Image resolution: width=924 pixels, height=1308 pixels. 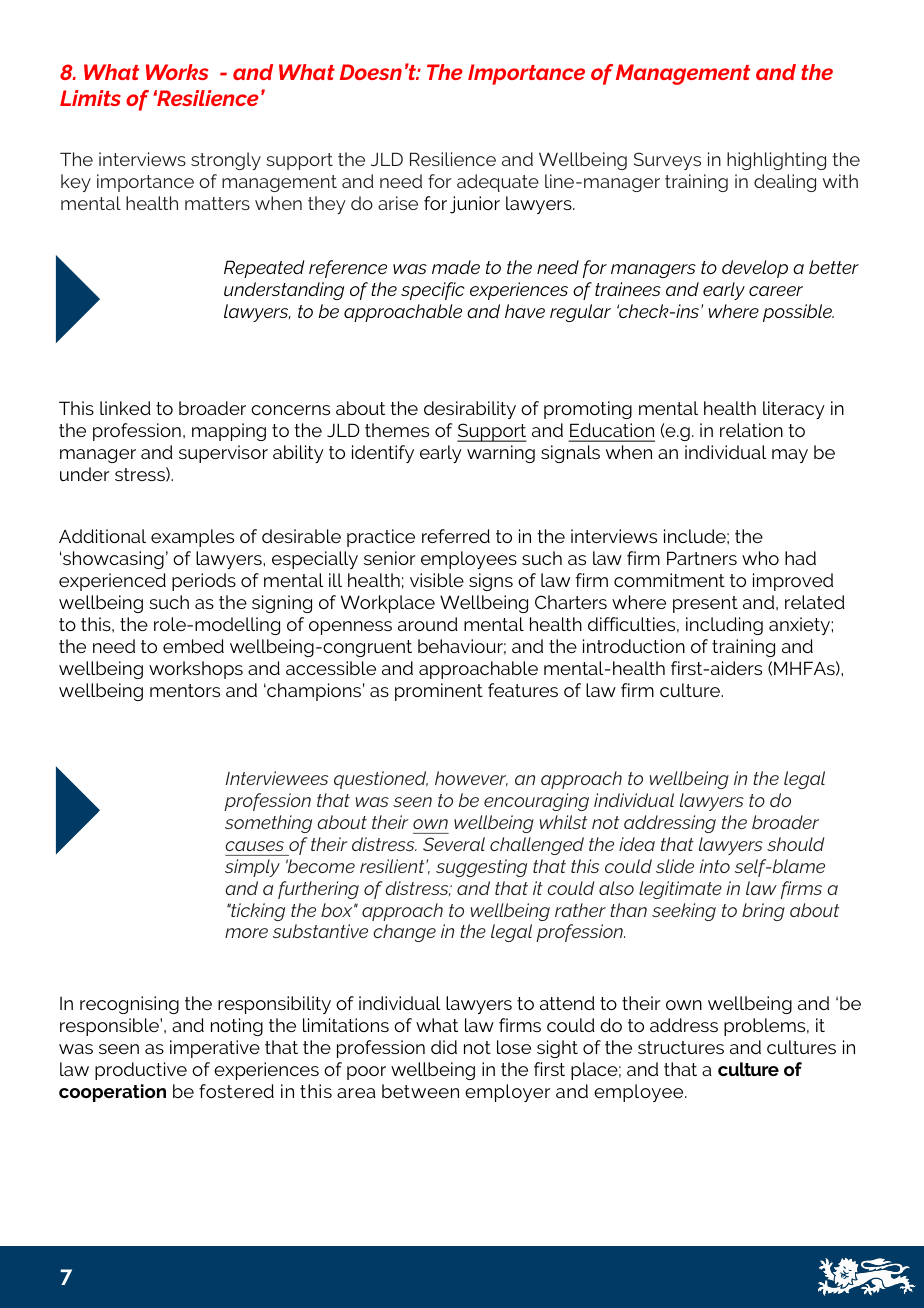 What do you see at coordinates (226, 161) in the screenshot?
I see `strongly` at bounding box center [226, 161].
